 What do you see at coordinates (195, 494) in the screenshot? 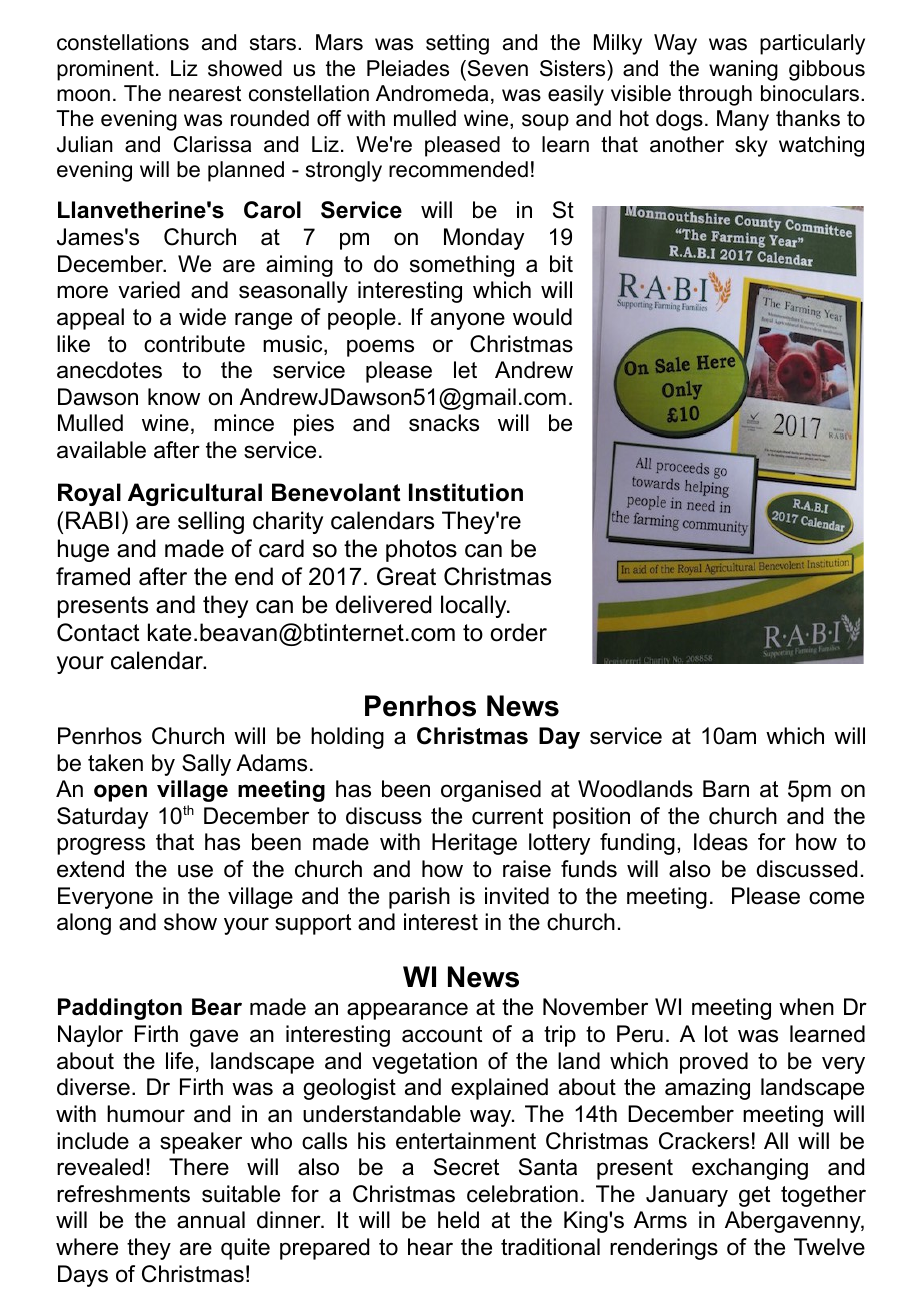
I see `Agricultural` at bounding box center [195, 494].
